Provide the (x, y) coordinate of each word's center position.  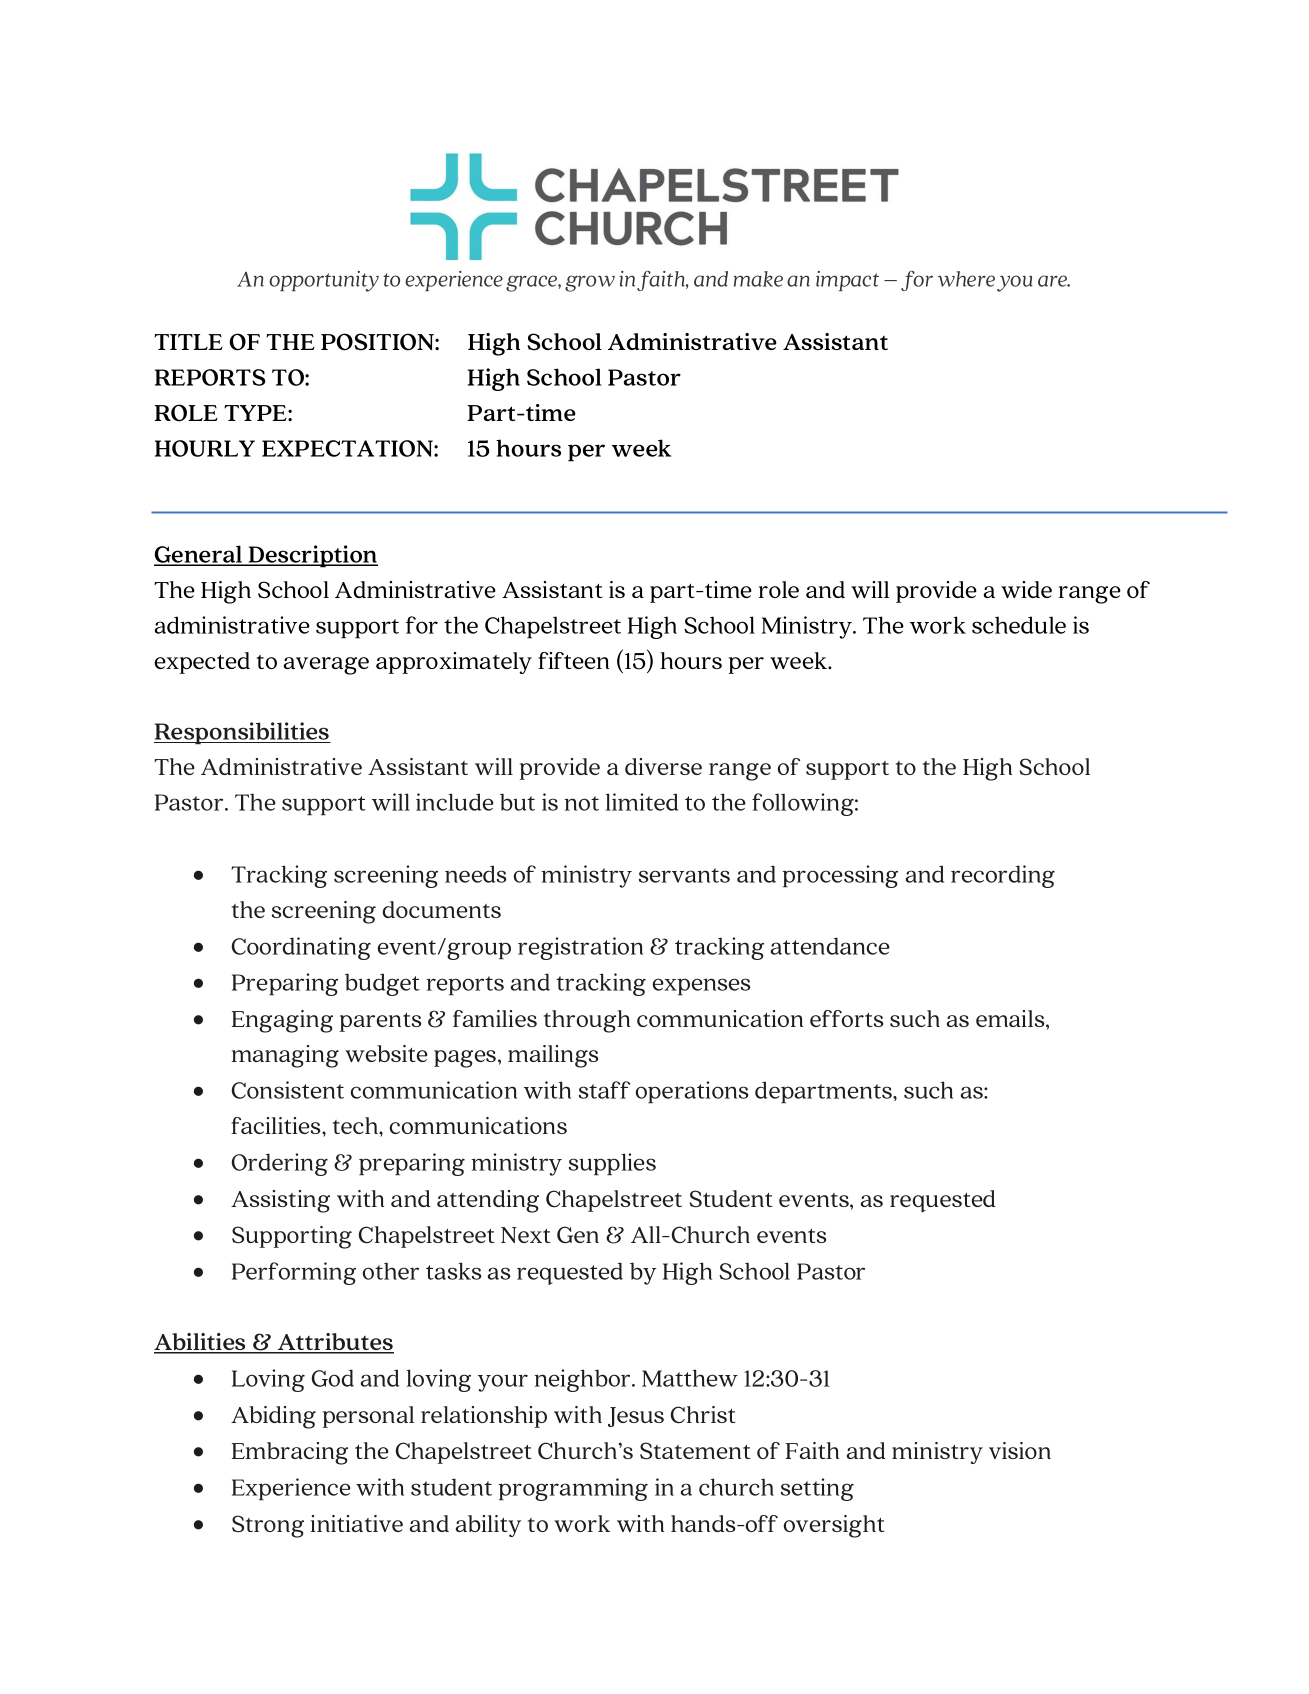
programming (573, 1489)
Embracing (290, 1453)
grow (590, 283)
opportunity (324, 281)
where (966, 279)
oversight (834, 1526)
